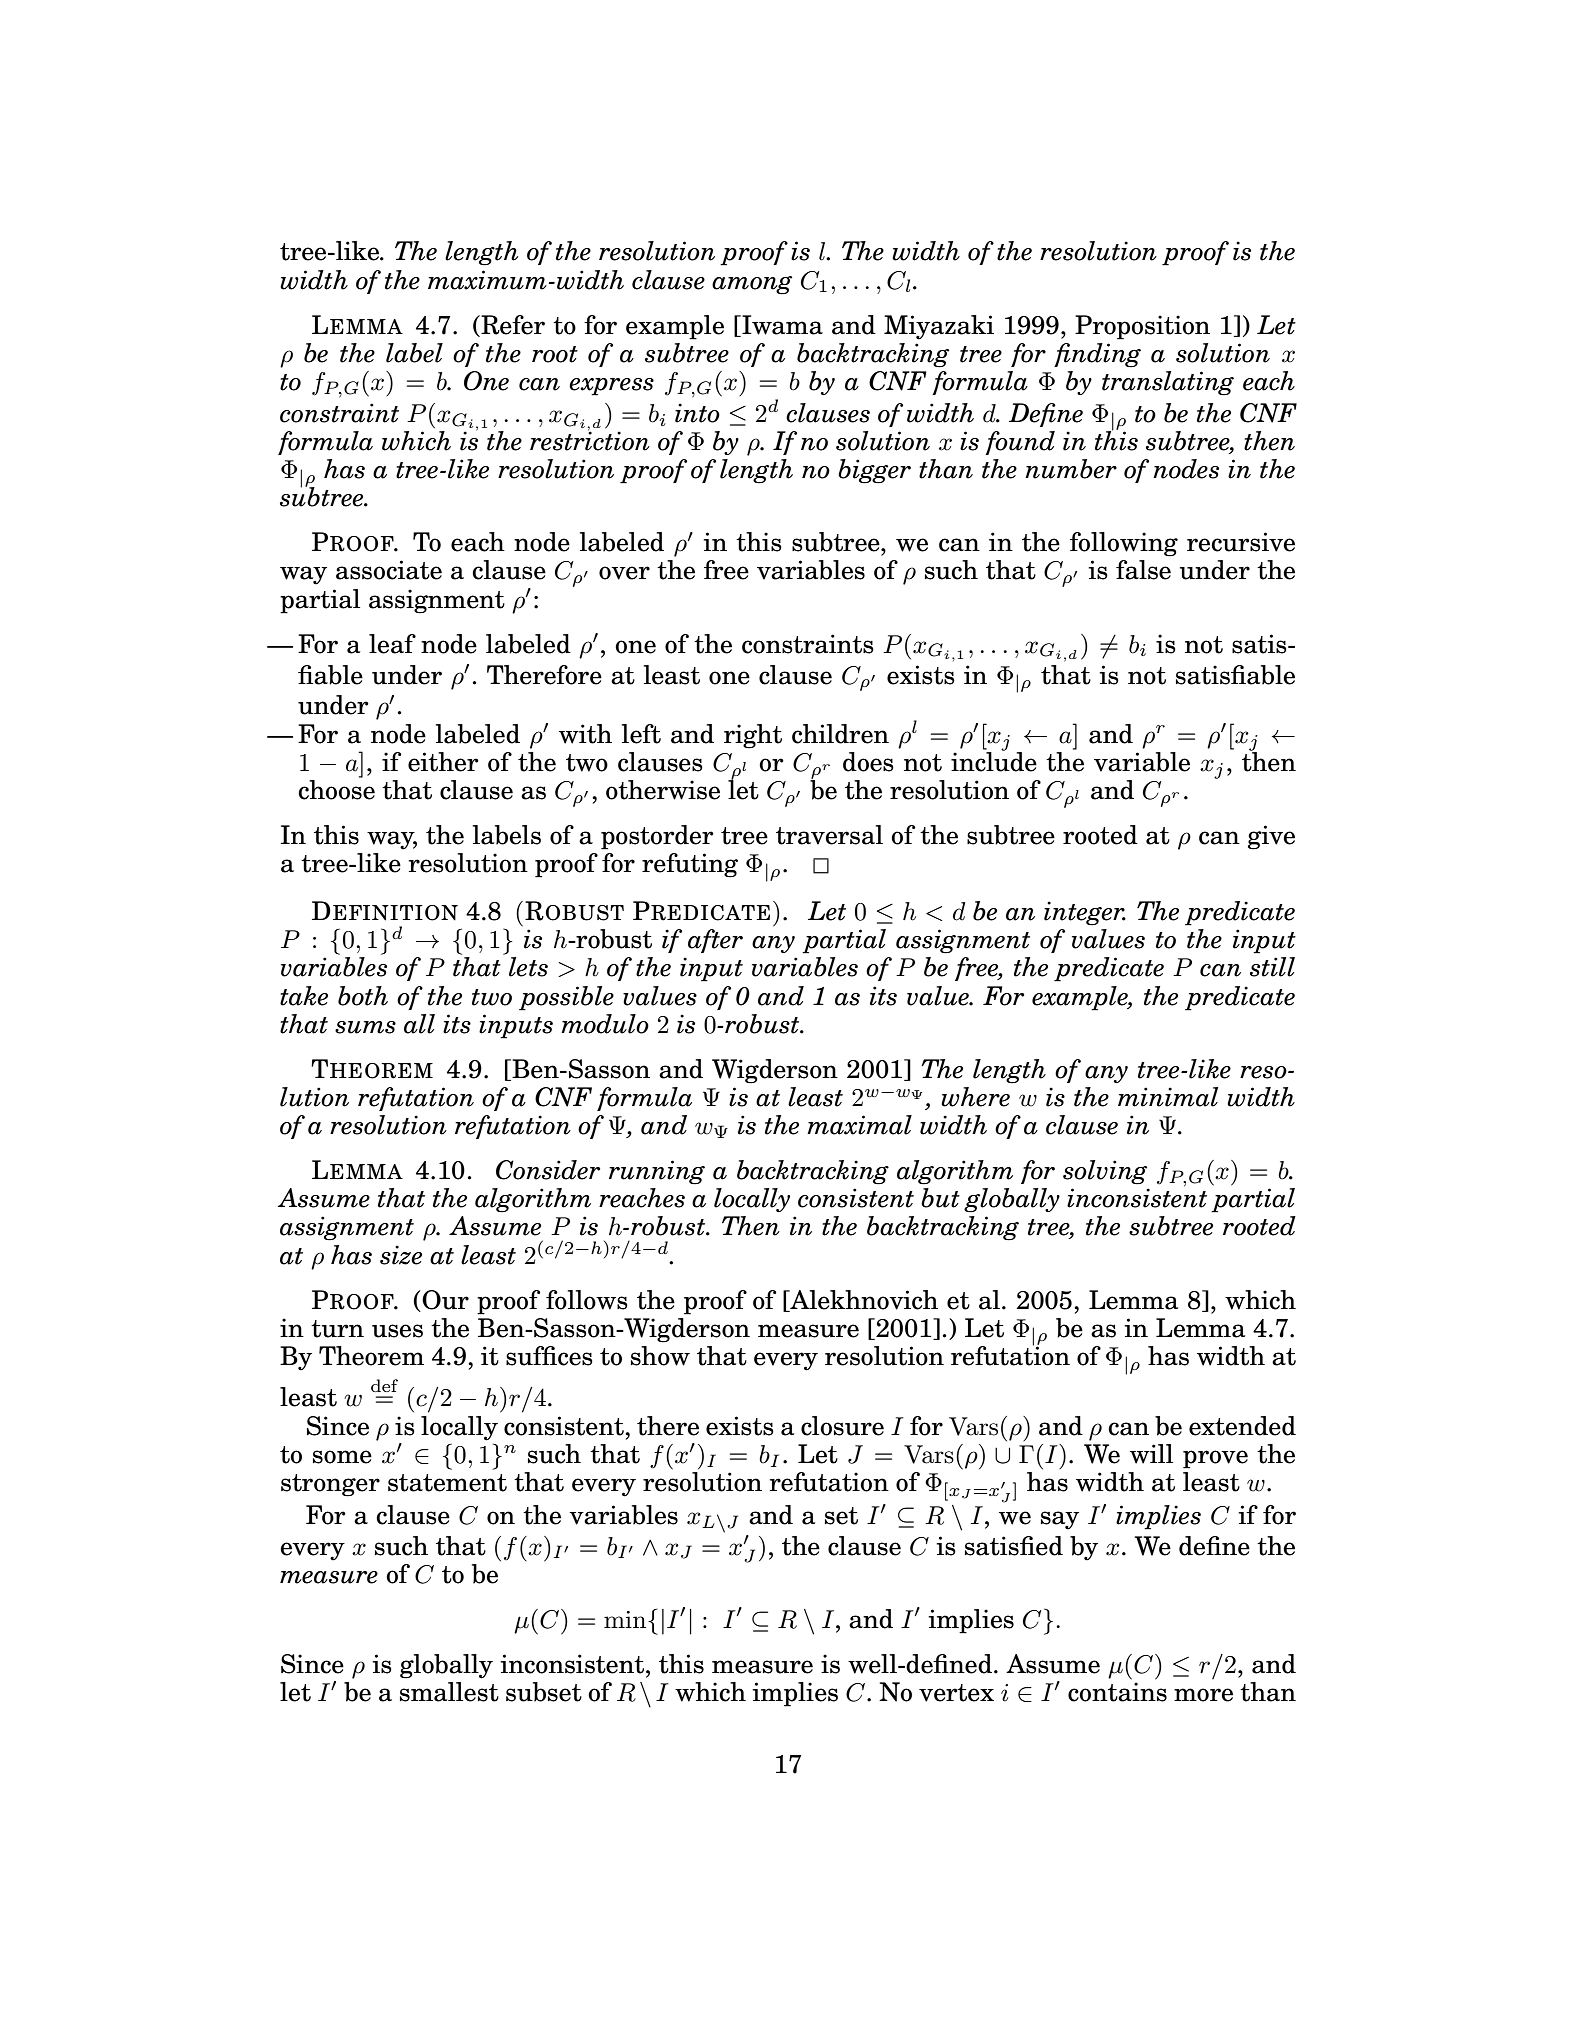 The image size is (1576, 2040). What do you see at coordinates (401, 1255) in the screenshot?
I see `size` at bounding box center [401, 1255].
